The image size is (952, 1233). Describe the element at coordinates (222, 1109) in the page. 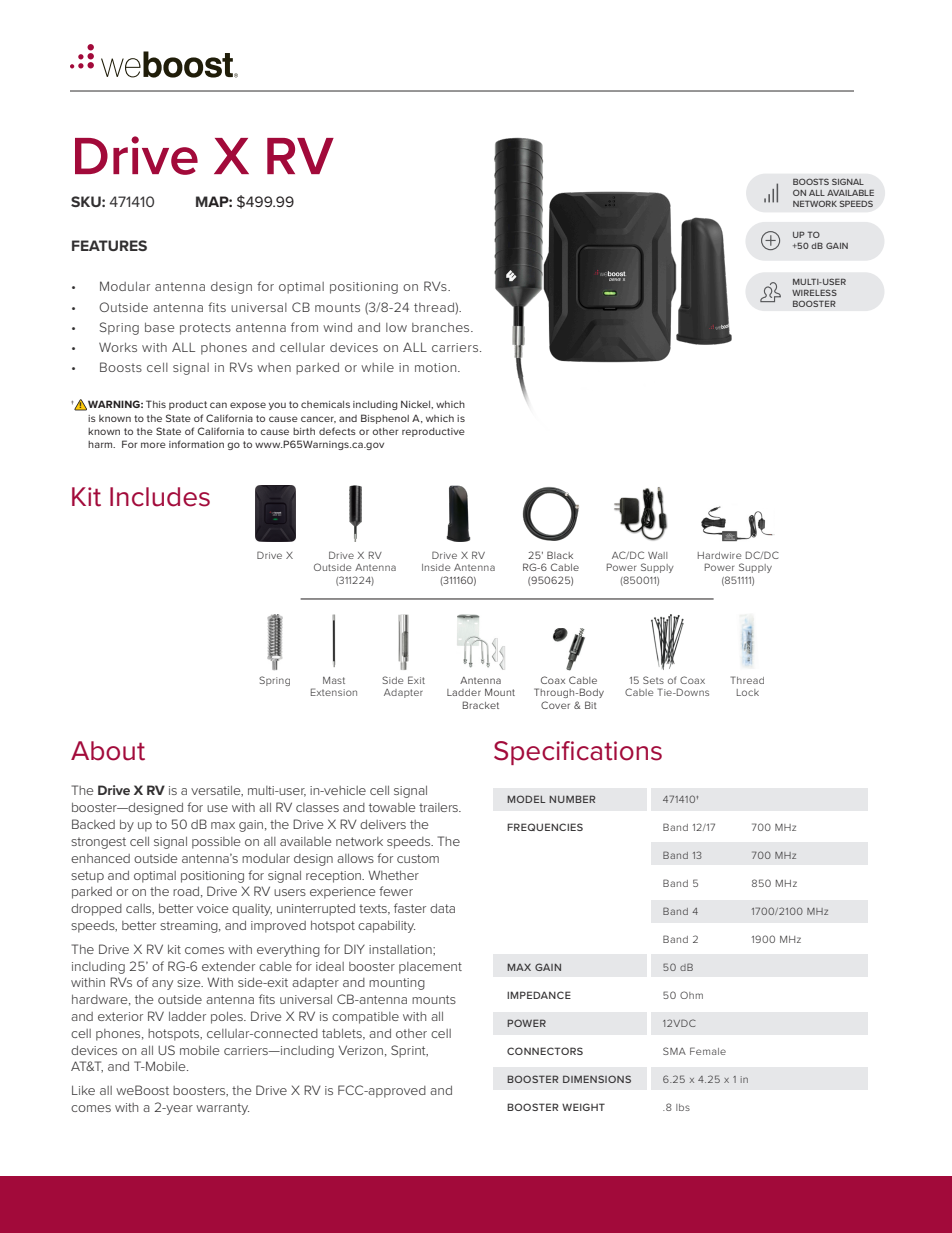

I see `warranty` at that location.
